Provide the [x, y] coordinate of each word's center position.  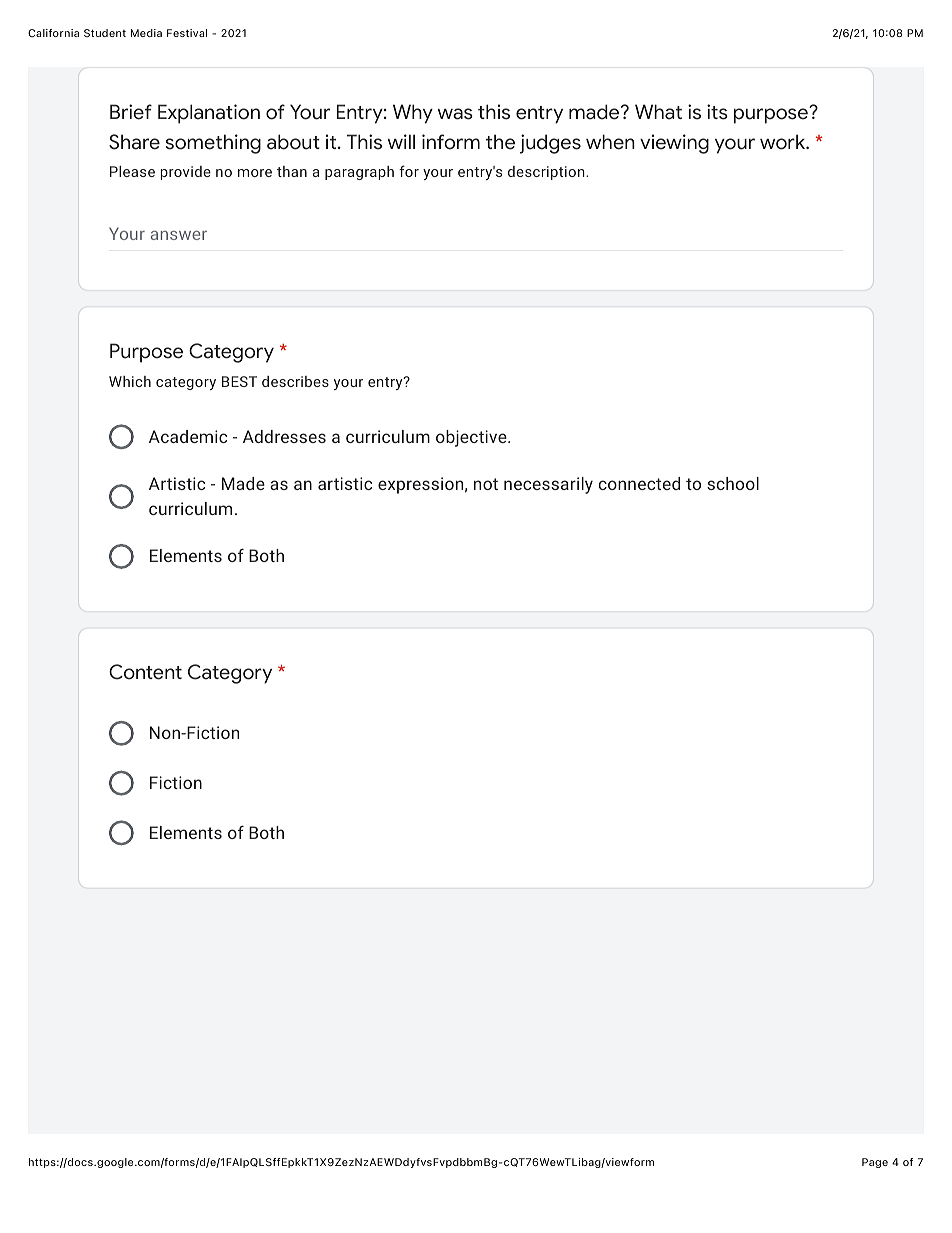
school [733, 483]
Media [146, 33]
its [717, 112]
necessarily [548, 485]
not [486, 484]
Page [875, 1163]
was [455, 114]
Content [145, 672]
